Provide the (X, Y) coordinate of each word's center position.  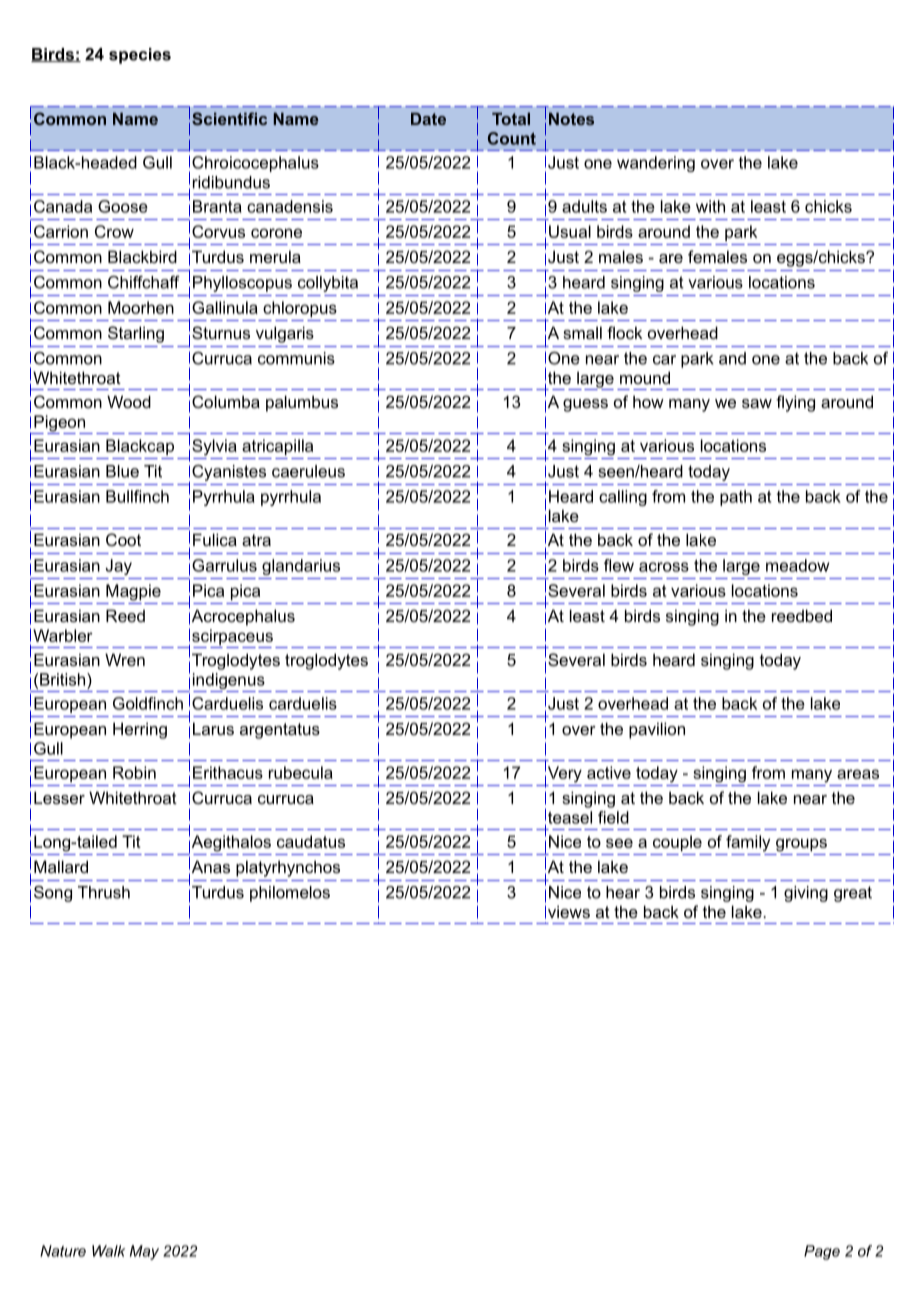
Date (428, 119)
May (144, 1252)
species (140, 56)
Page (822, 1252)
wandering (656, 164)
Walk (108, 1251)
